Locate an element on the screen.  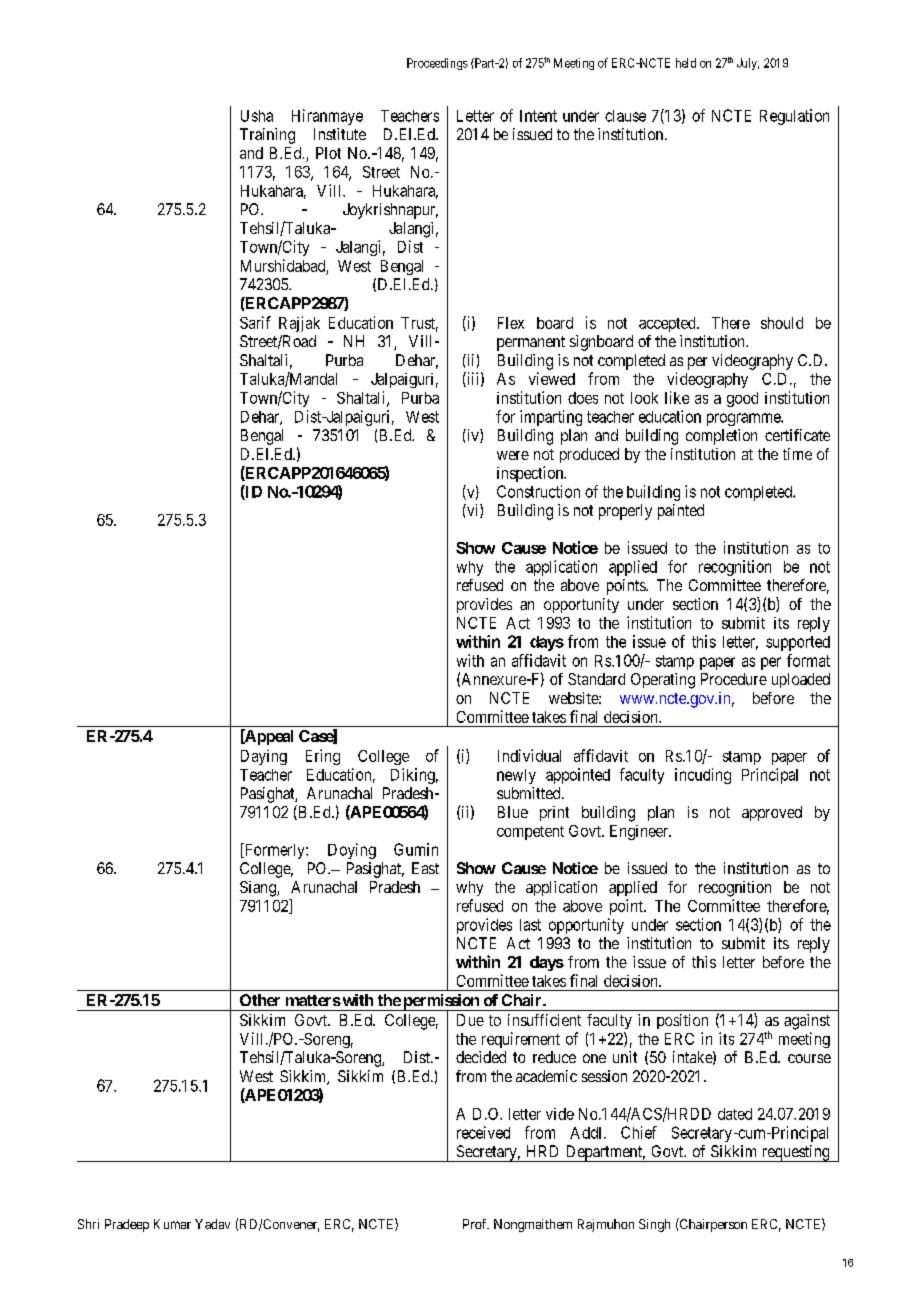
July is located at coordinates (748, 64).
